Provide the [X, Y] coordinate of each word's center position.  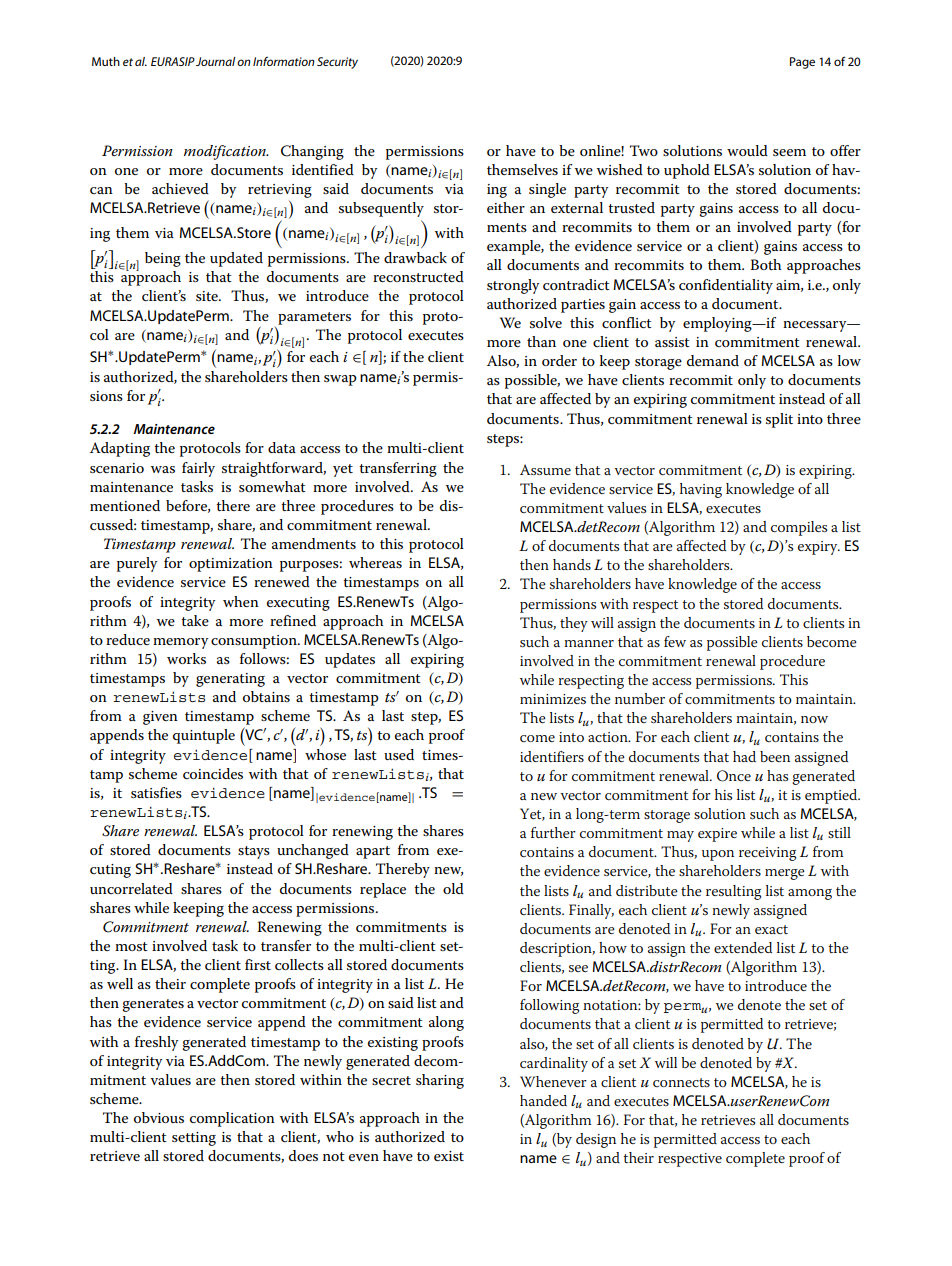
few [675, 641]
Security [337, 63]
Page [802, 63]
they [574, 624]
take [195, 620]
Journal [215, 61]
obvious [159, 1117]
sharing [440, 1081]
